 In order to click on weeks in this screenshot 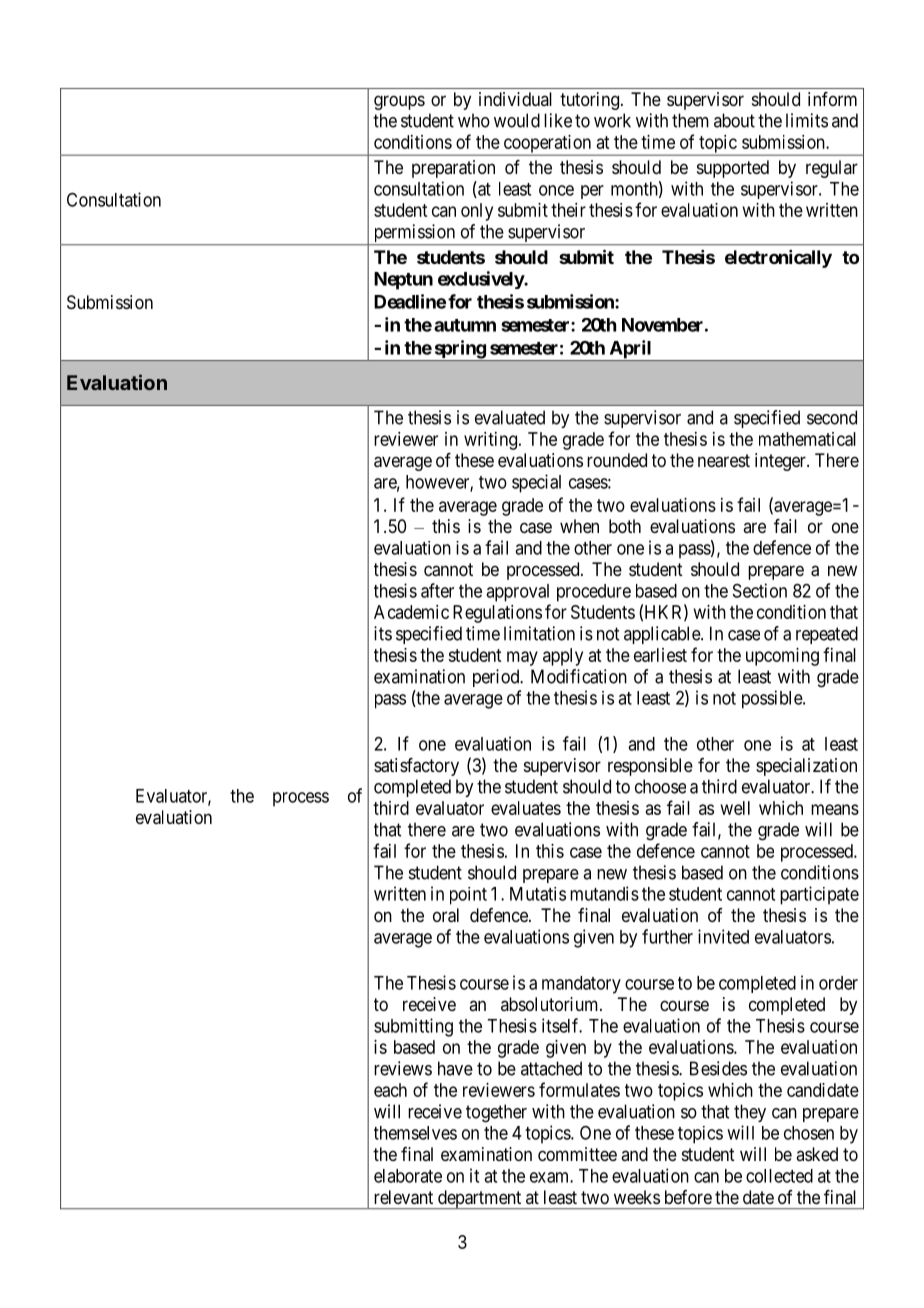, I will do `click(637, 1197)`.
